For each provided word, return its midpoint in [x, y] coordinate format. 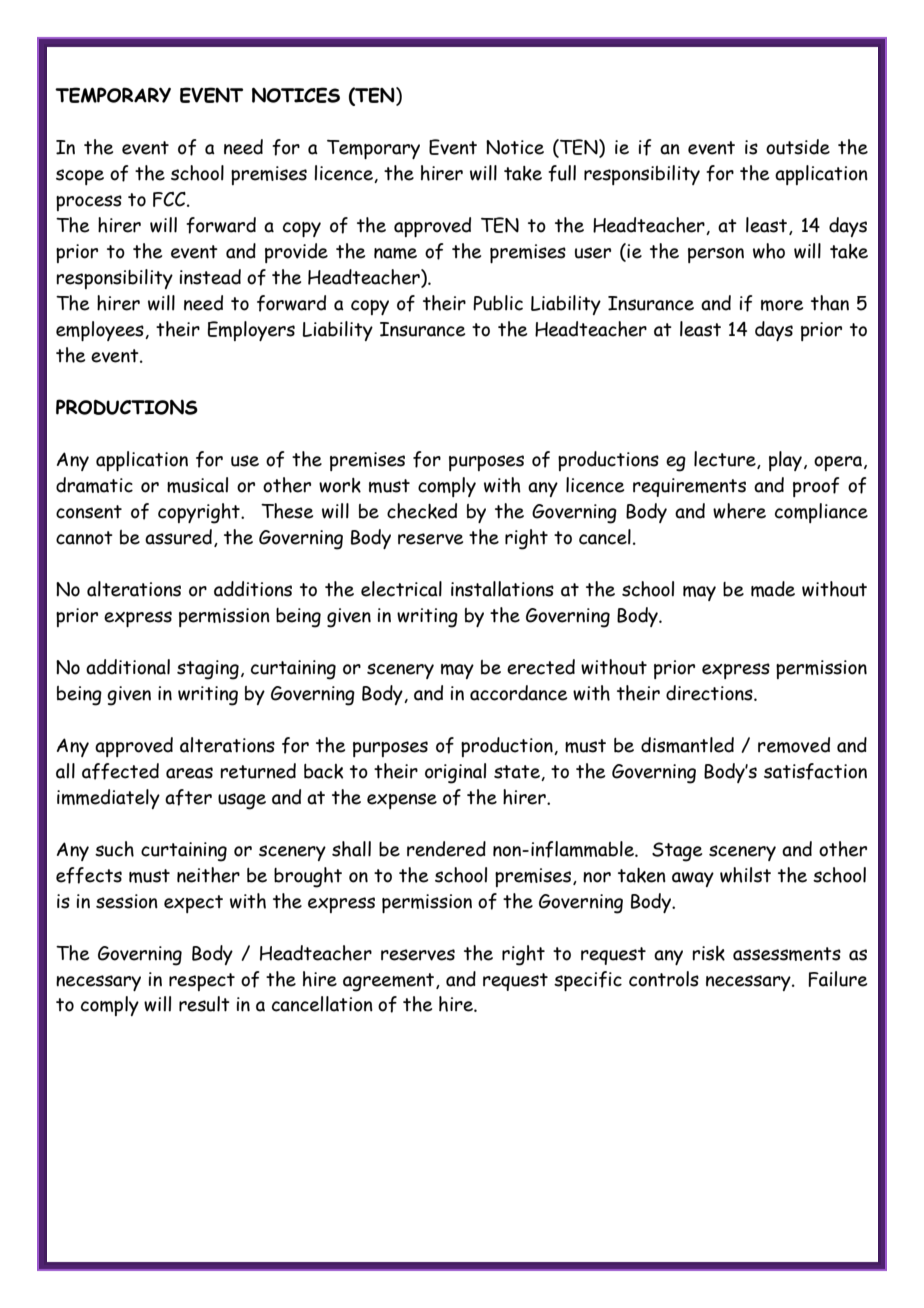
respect [202, 982]
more [782, 305]
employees [101, 331]
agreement [390, 982]
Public [498, 303]
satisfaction [815, 771]
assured [178, 537]
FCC [170, 199]
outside [798, 147]
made [773, 589]
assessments [787, 954]
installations [502, 589]
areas [189, 773]
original [455, 773]
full [562, 173]
